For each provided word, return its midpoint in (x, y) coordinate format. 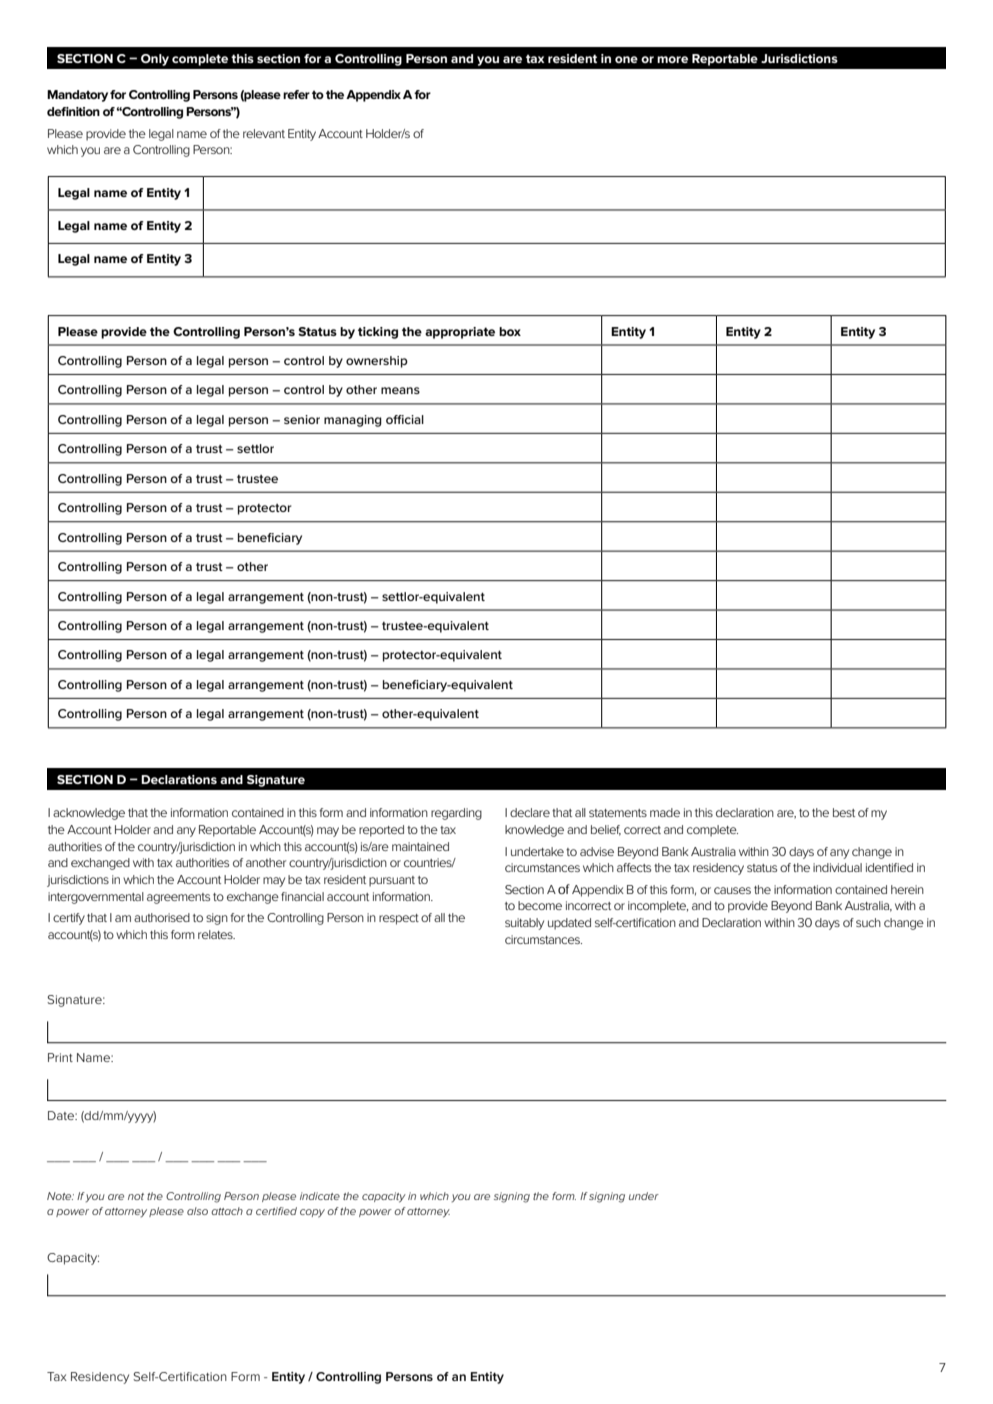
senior (302, 419)
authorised (162, 917)
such (868, 922)
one (626, 59)
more (672, 59)
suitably (524, 924)
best (844, 812)
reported (381, 831)
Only (155, 60)
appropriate (460, 333)
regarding (456, 814)
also (197, 1211)
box (510, 331)
